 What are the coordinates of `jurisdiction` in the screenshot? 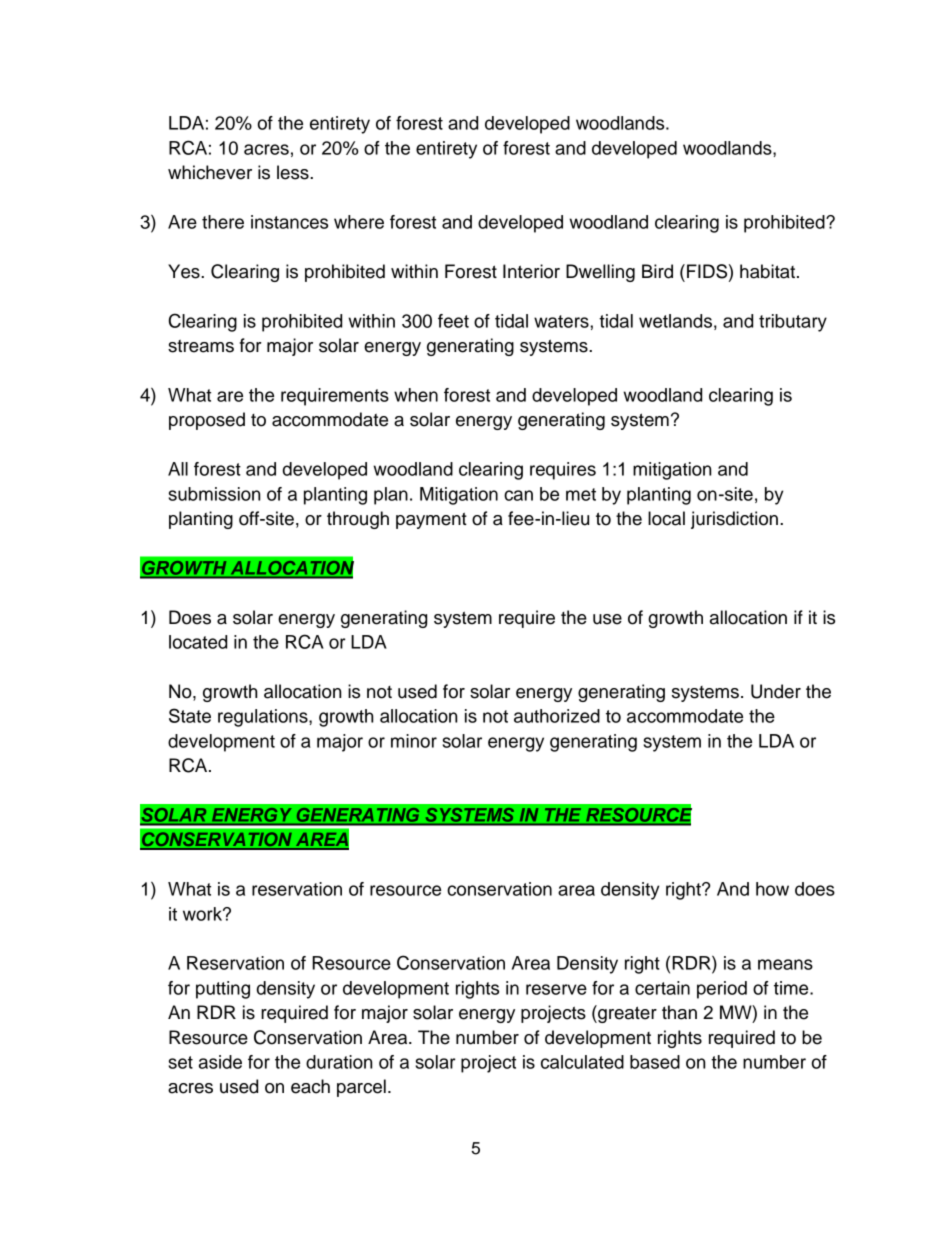 It's located at (734, 520).
